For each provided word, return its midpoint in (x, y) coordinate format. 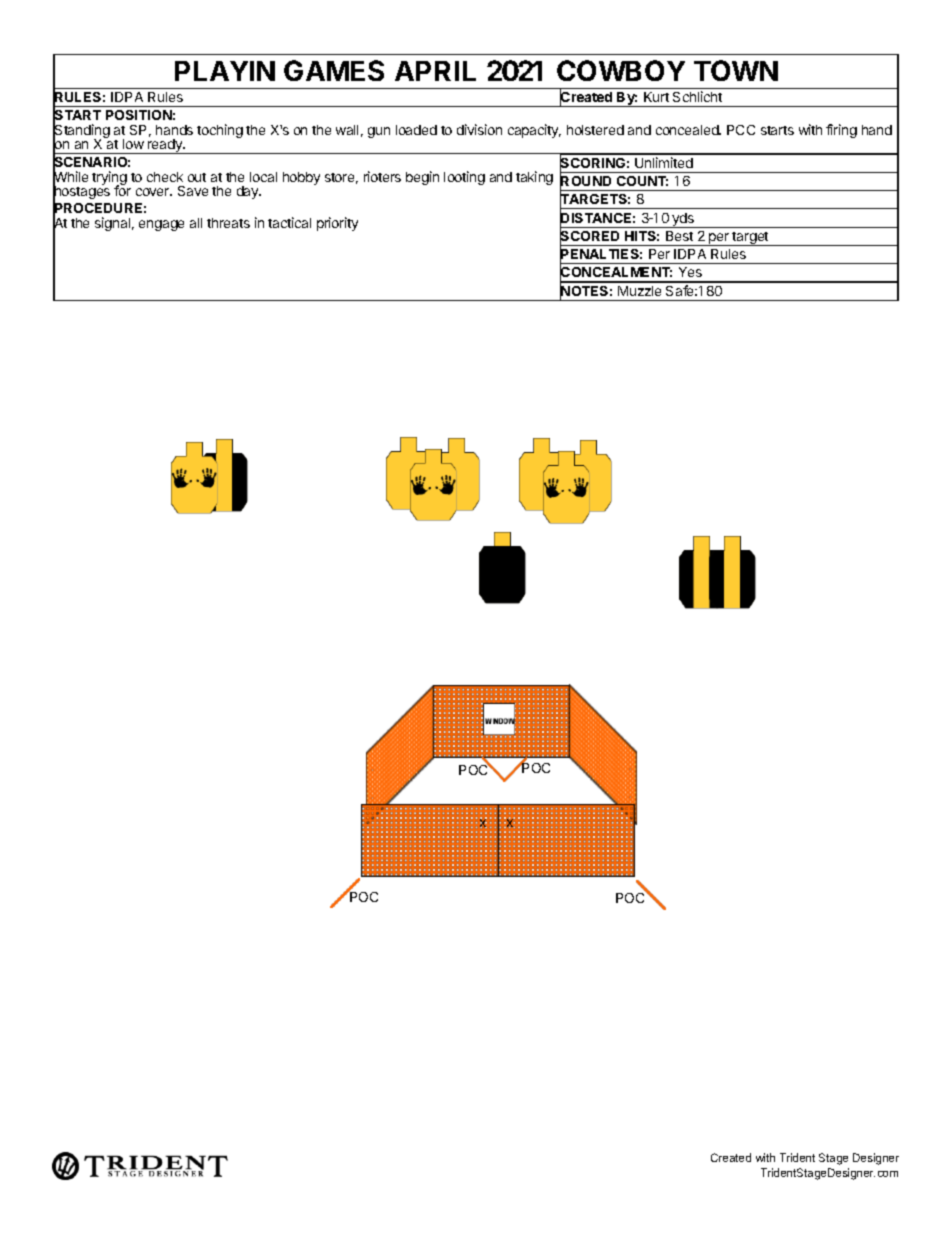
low (133, 144)
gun (379, 132)
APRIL (435, 71)
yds (684, 220)
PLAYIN (225, 71)
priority (337, 224)
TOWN (736, 70)
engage (161, 225)
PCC (741, 130)
